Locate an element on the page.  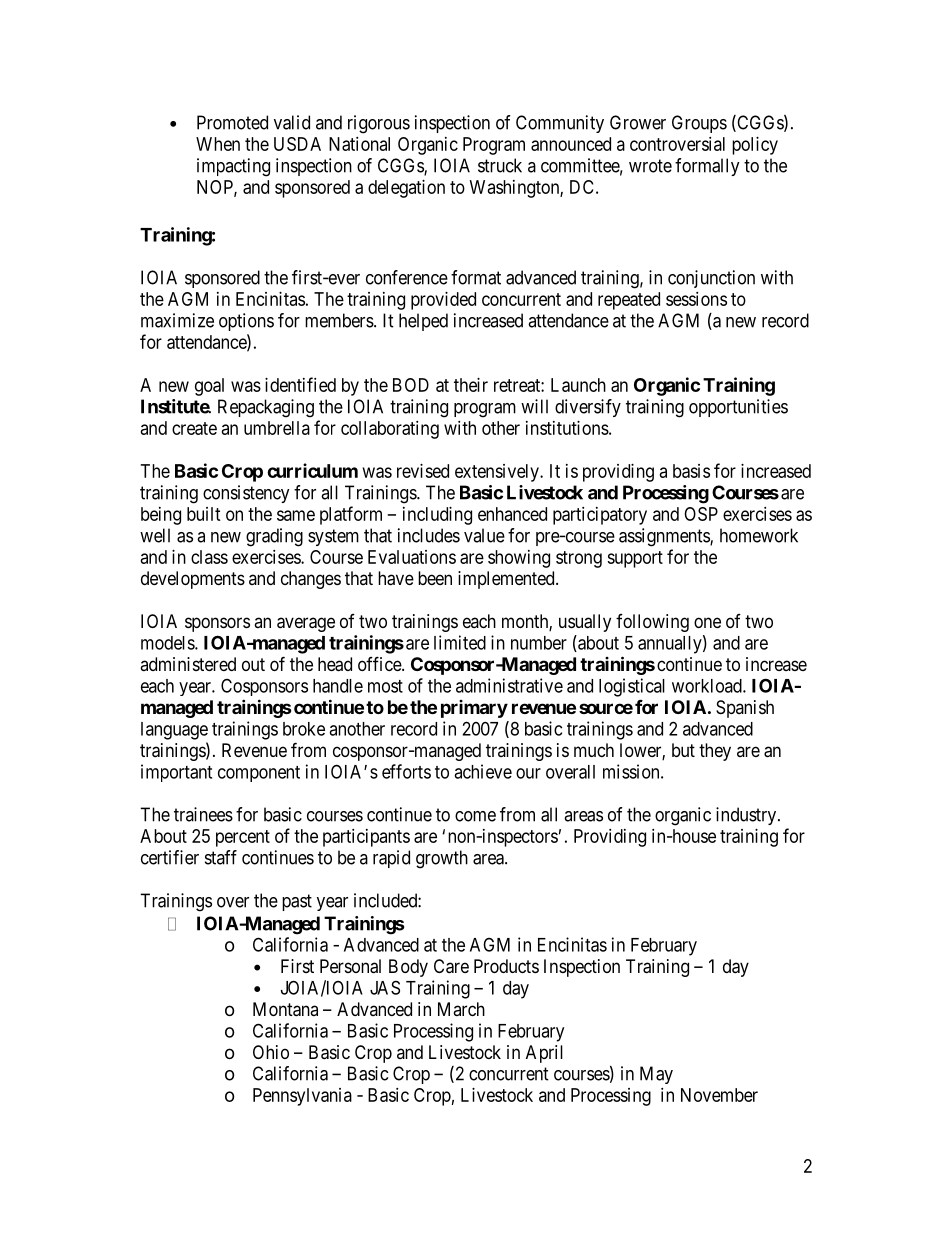
struck is located at coordinates (500, 165).
